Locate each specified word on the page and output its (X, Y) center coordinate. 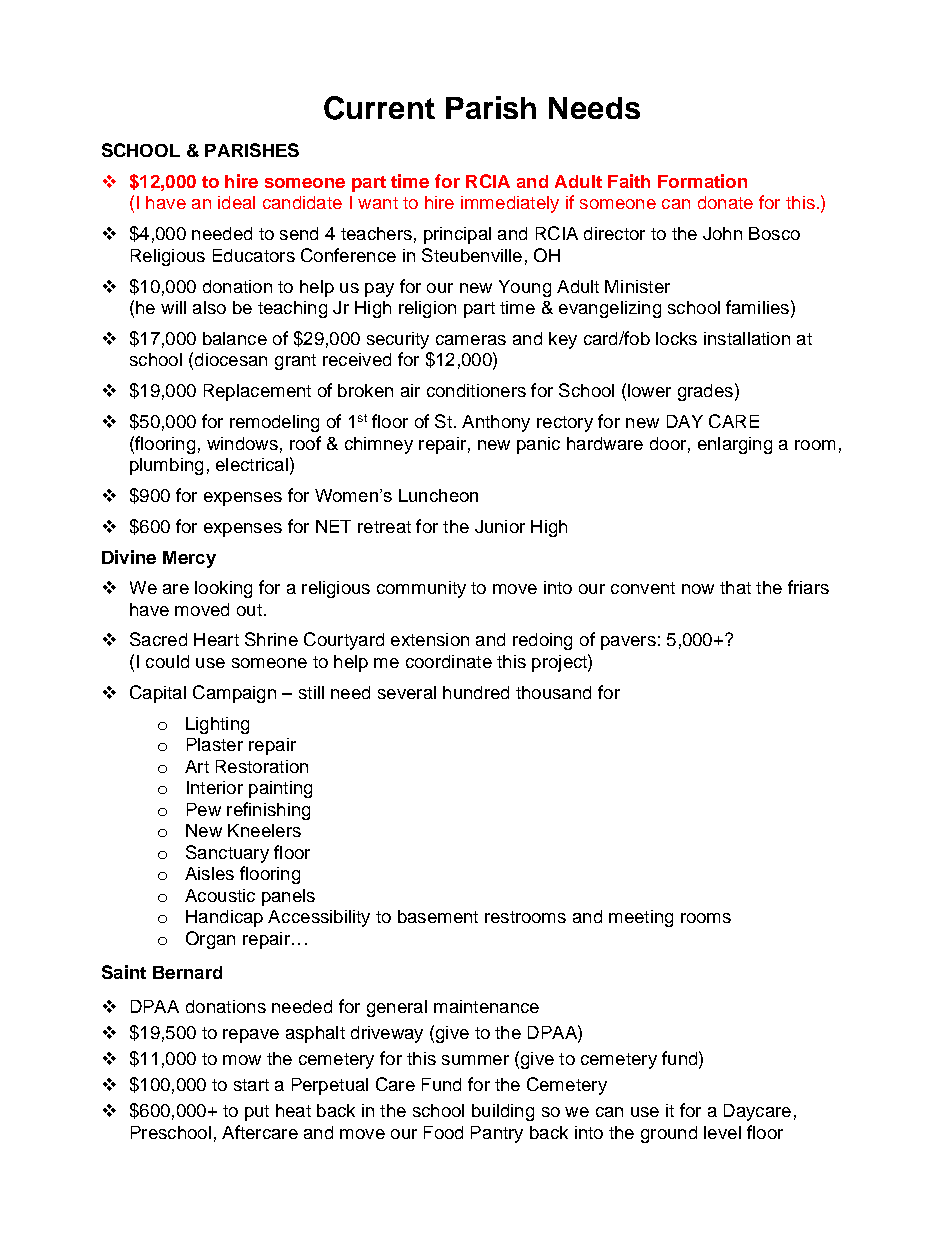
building (503, 1112)
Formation (702, 181)
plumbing (166, 466)
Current (379, 108)
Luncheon (438, 495)
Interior (215, 787)
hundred (476, 692)
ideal (236, 202)
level (722, 1132)
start (251, 1085)
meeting (641, 918)
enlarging (735, 445)
